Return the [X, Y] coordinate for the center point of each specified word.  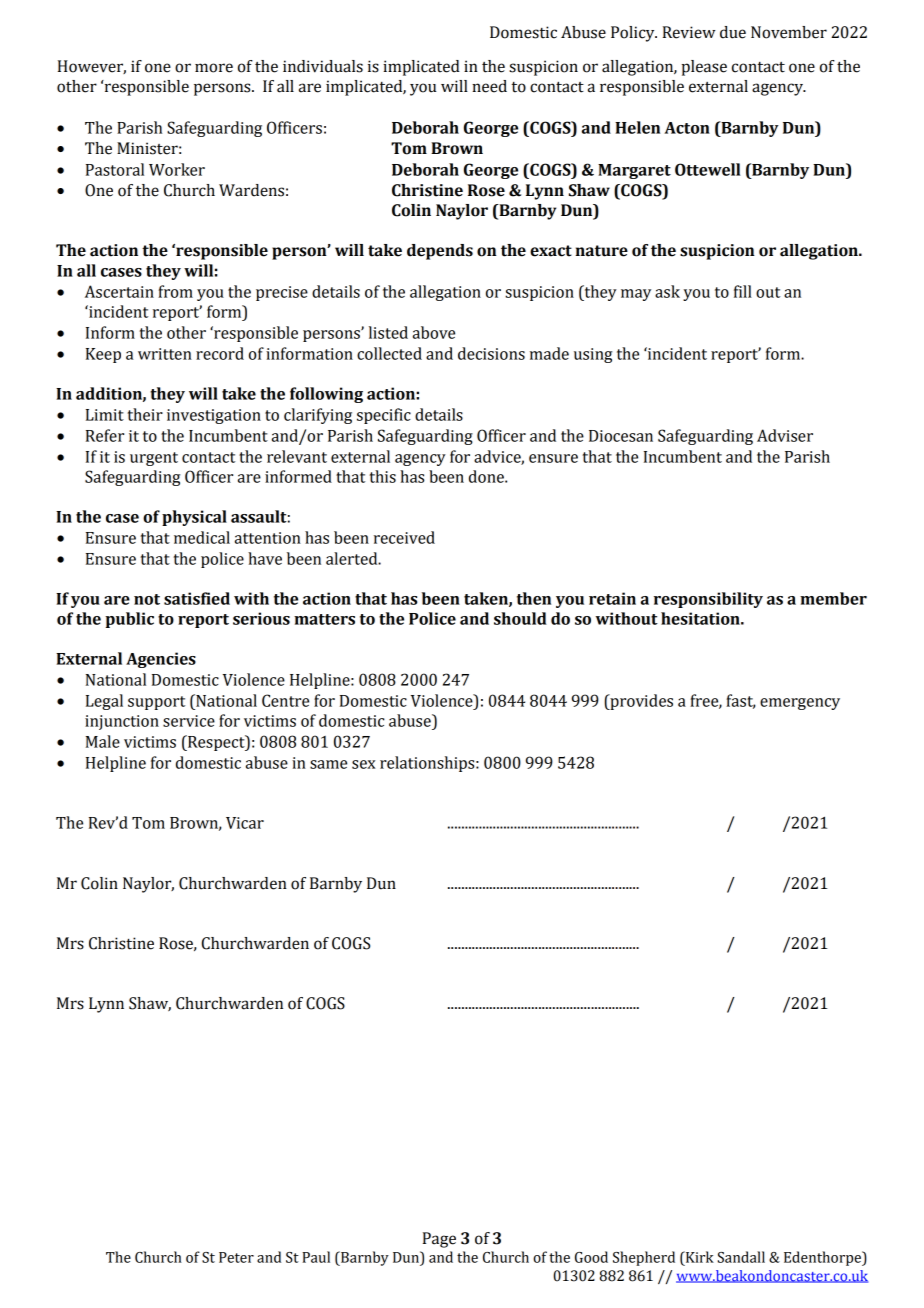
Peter [236, 1257]
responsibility [708, 600]
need [489, 86]
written [165, 354]
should [520, 618]
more [214, 68]
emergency [800, 704]
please [704, 68]
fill [743, 291]
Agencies [161, 660]
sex [364, 764]
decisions [491, 353]
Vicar [245, 823]
